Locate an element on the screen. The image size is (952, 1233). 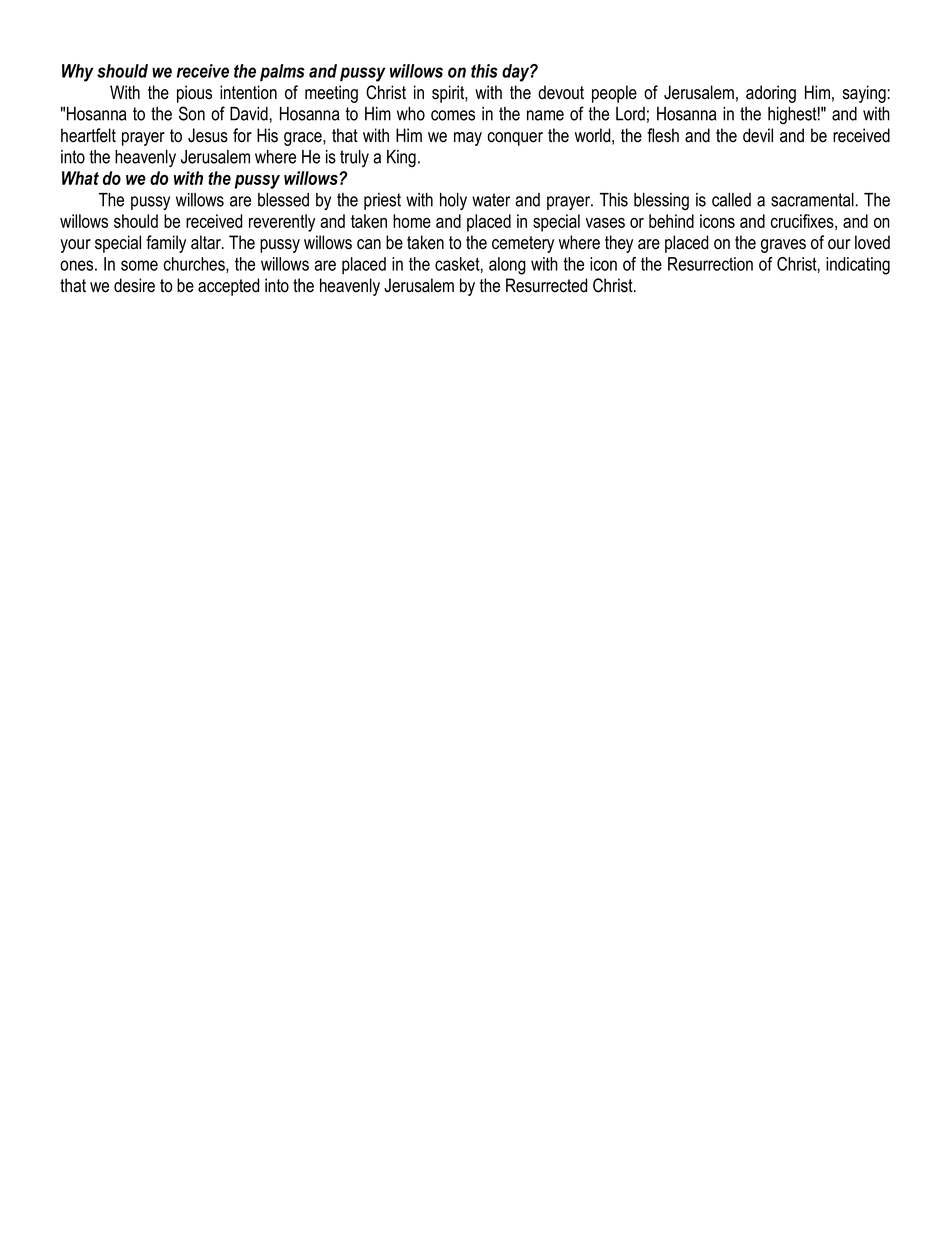
desire is located at coordinates (134, 285).
